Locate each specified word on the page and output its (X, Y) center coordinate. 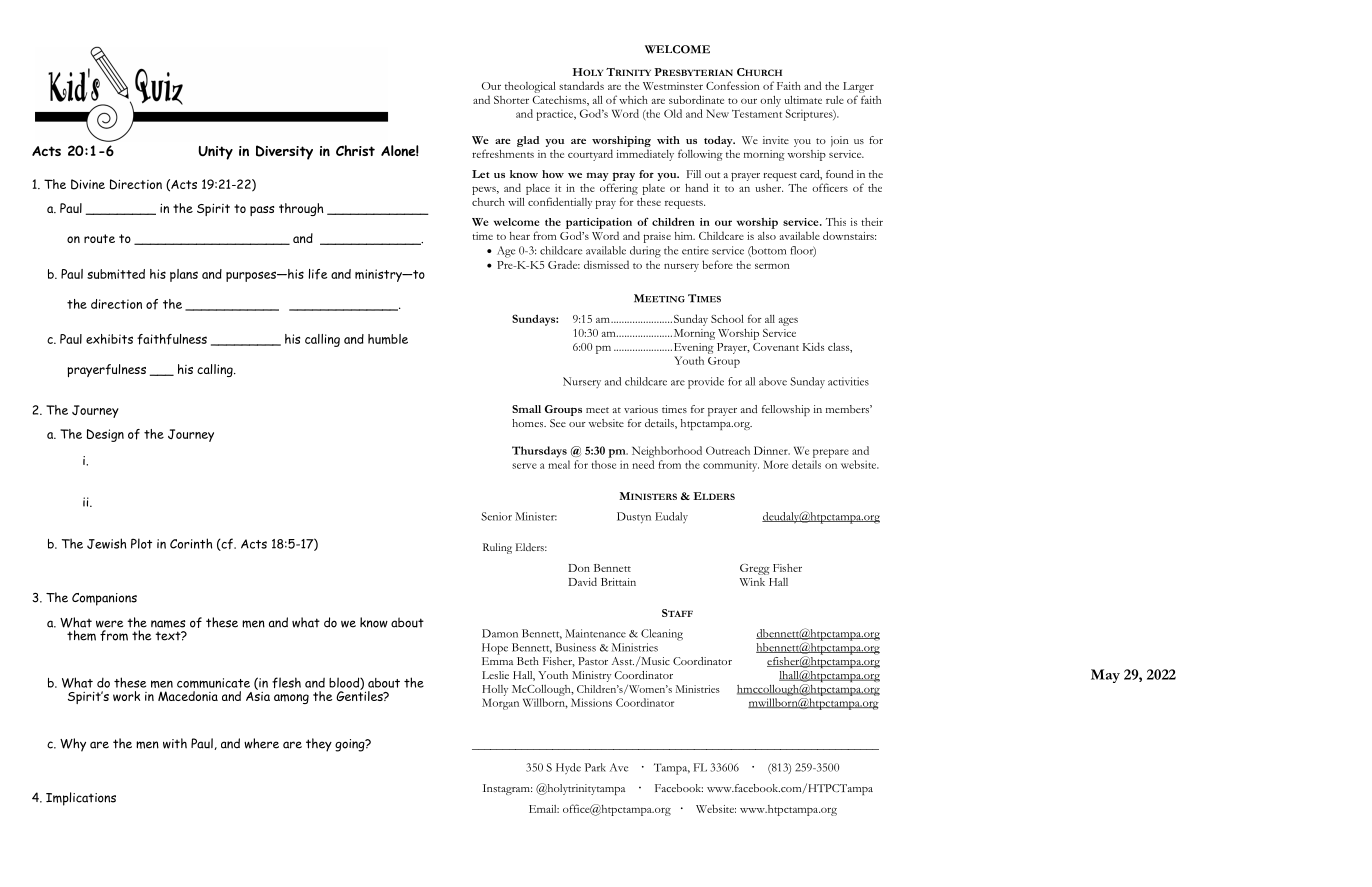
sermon (772, 266)
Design (105, 435)
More (775, 464)
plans (184, 275)
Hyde (568, 768)
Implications (81, 799)
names (168, 624)
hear (520, 236)
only (770, 101)
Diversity (284, 152)
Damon (500, 633)
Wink (752, 582)
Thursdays (539, 452)
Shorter (511, 100)
